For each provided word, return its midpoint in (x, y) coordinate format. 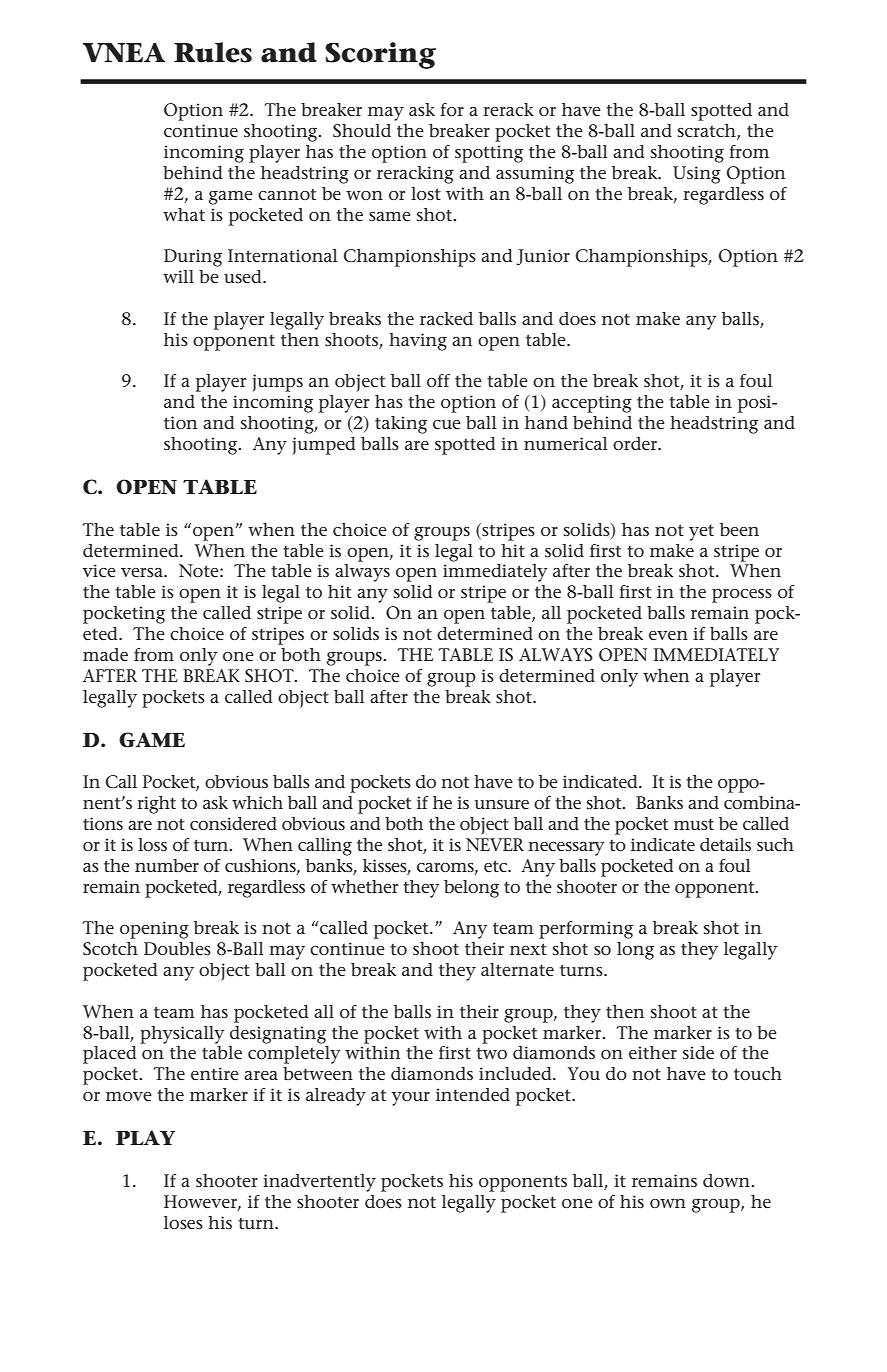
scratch (708, 132)
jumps (277, 383)
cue (447, 425)
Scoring (380, 55)
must (694, 824)
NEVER (495, 844)
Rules (213, 52)
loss (152, 844)
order (636, 444)
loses (183, 1223)
